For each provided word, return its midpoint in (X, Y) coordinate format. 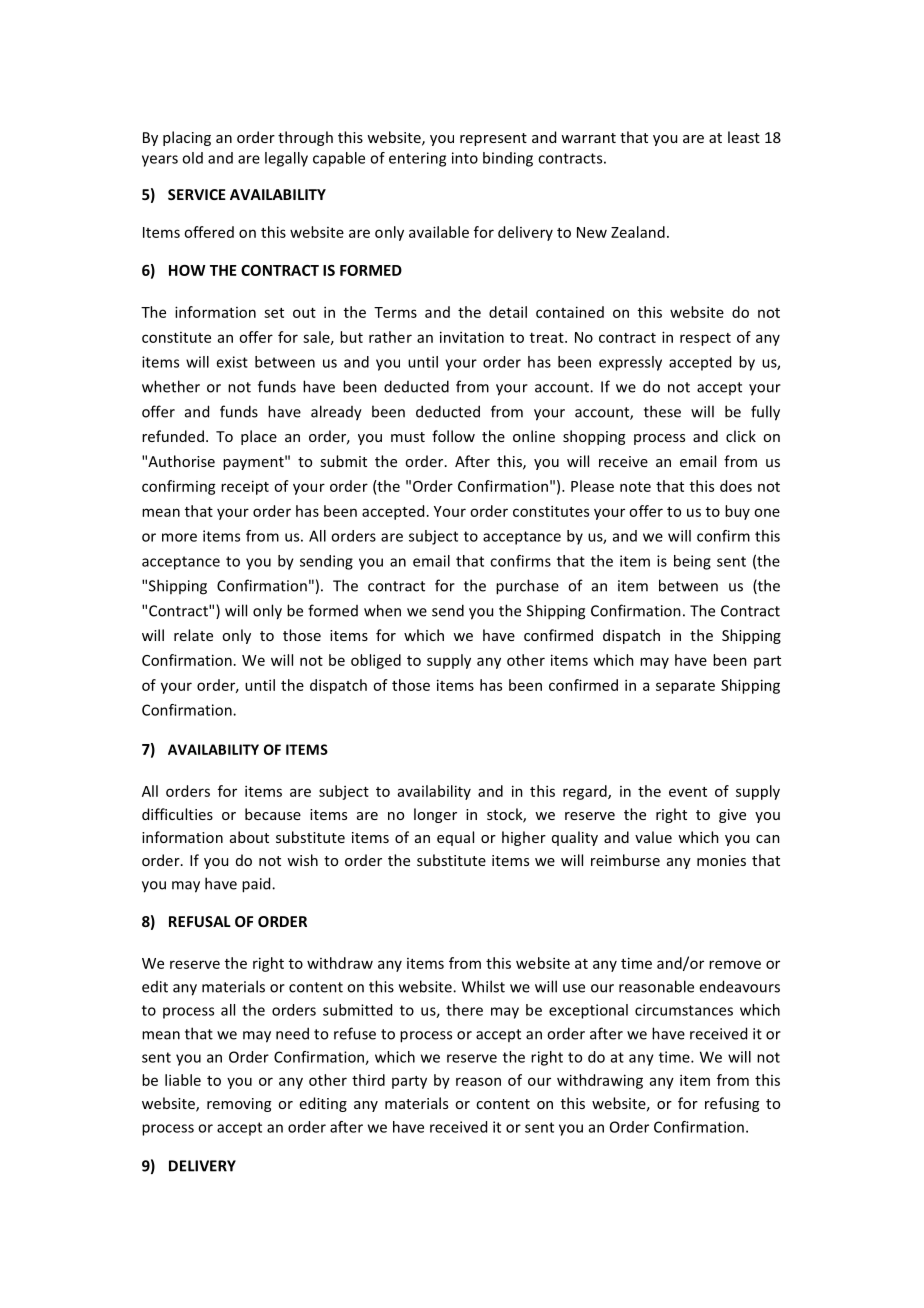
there (464, 1010)
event (688, 792)
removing (239, 1105)
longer (435, 815)
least (744, 137)
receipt (245, 487)
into (465, 158)
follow (453, 436)
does (736, 486)
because (273, 814)
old (192, 158)
